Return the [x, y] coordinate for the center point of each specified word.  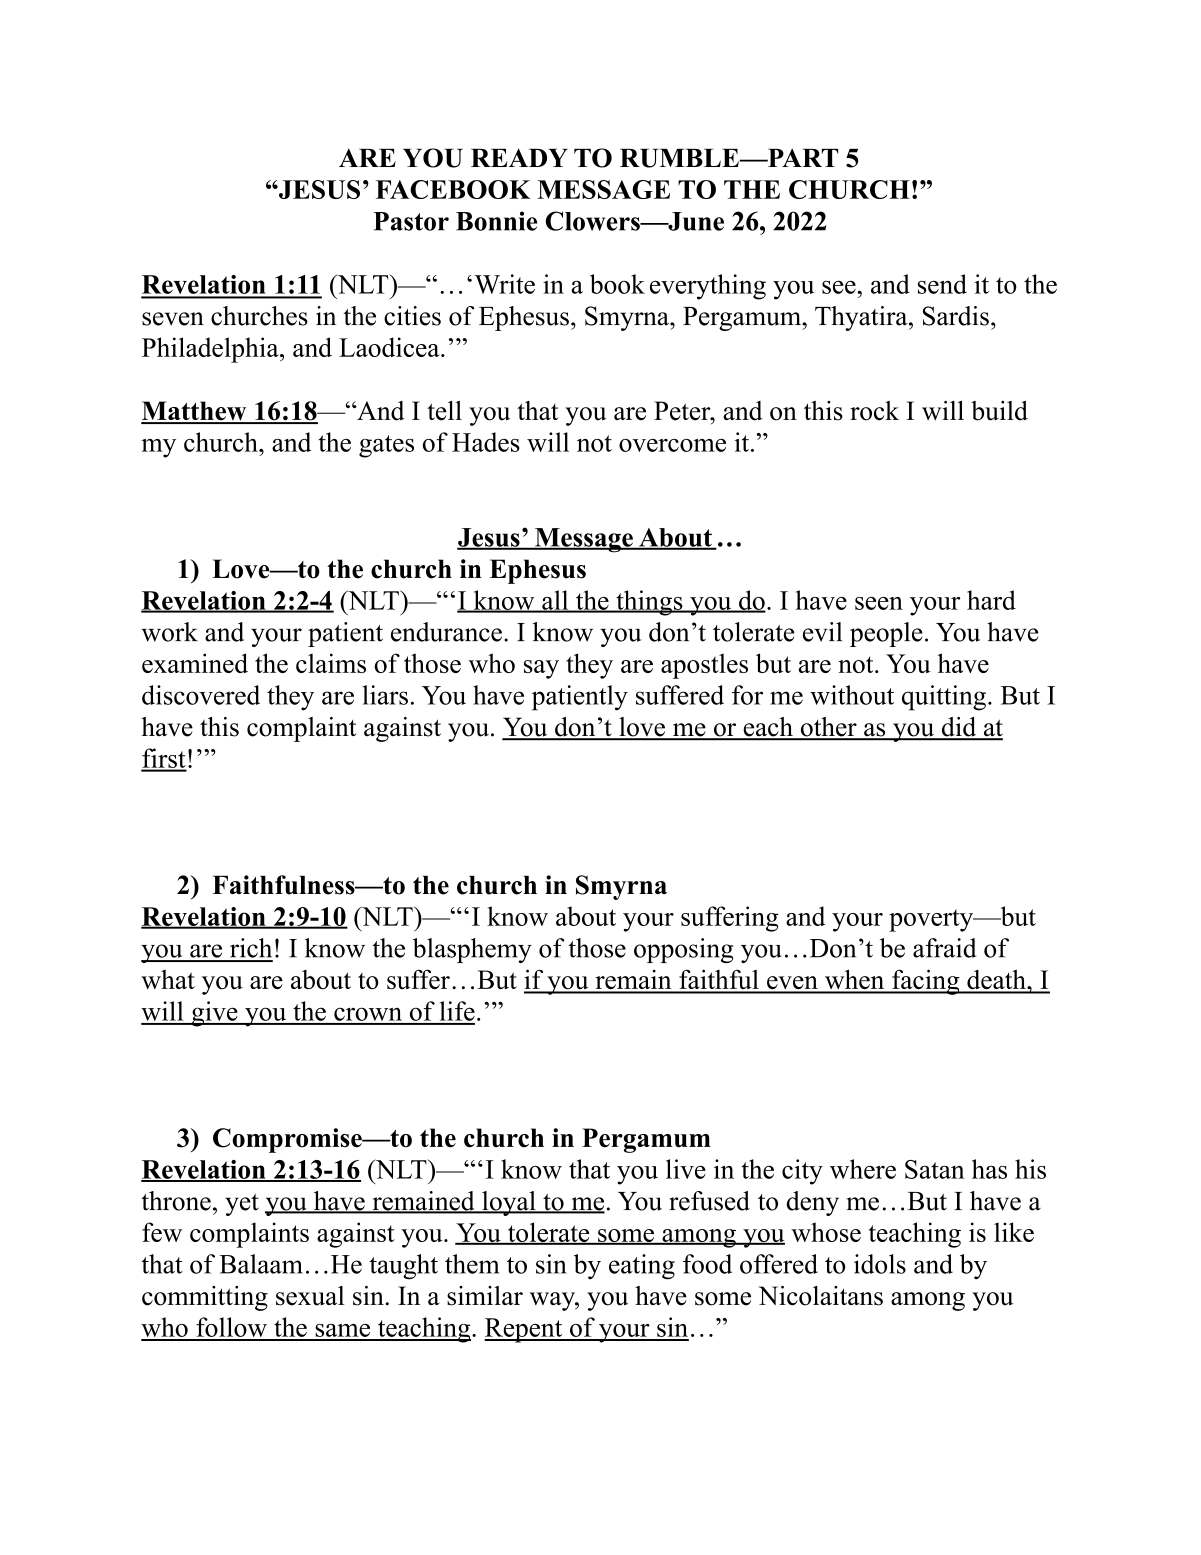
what [168, 979]
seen [879, 603]
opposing [683, 950]
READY [519, 157]
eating [642, 1267]
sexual [310, 1296]
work [169, 632]
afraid [944, 948]
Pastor [411, 221]
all [555, 601]
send [942, 284]
